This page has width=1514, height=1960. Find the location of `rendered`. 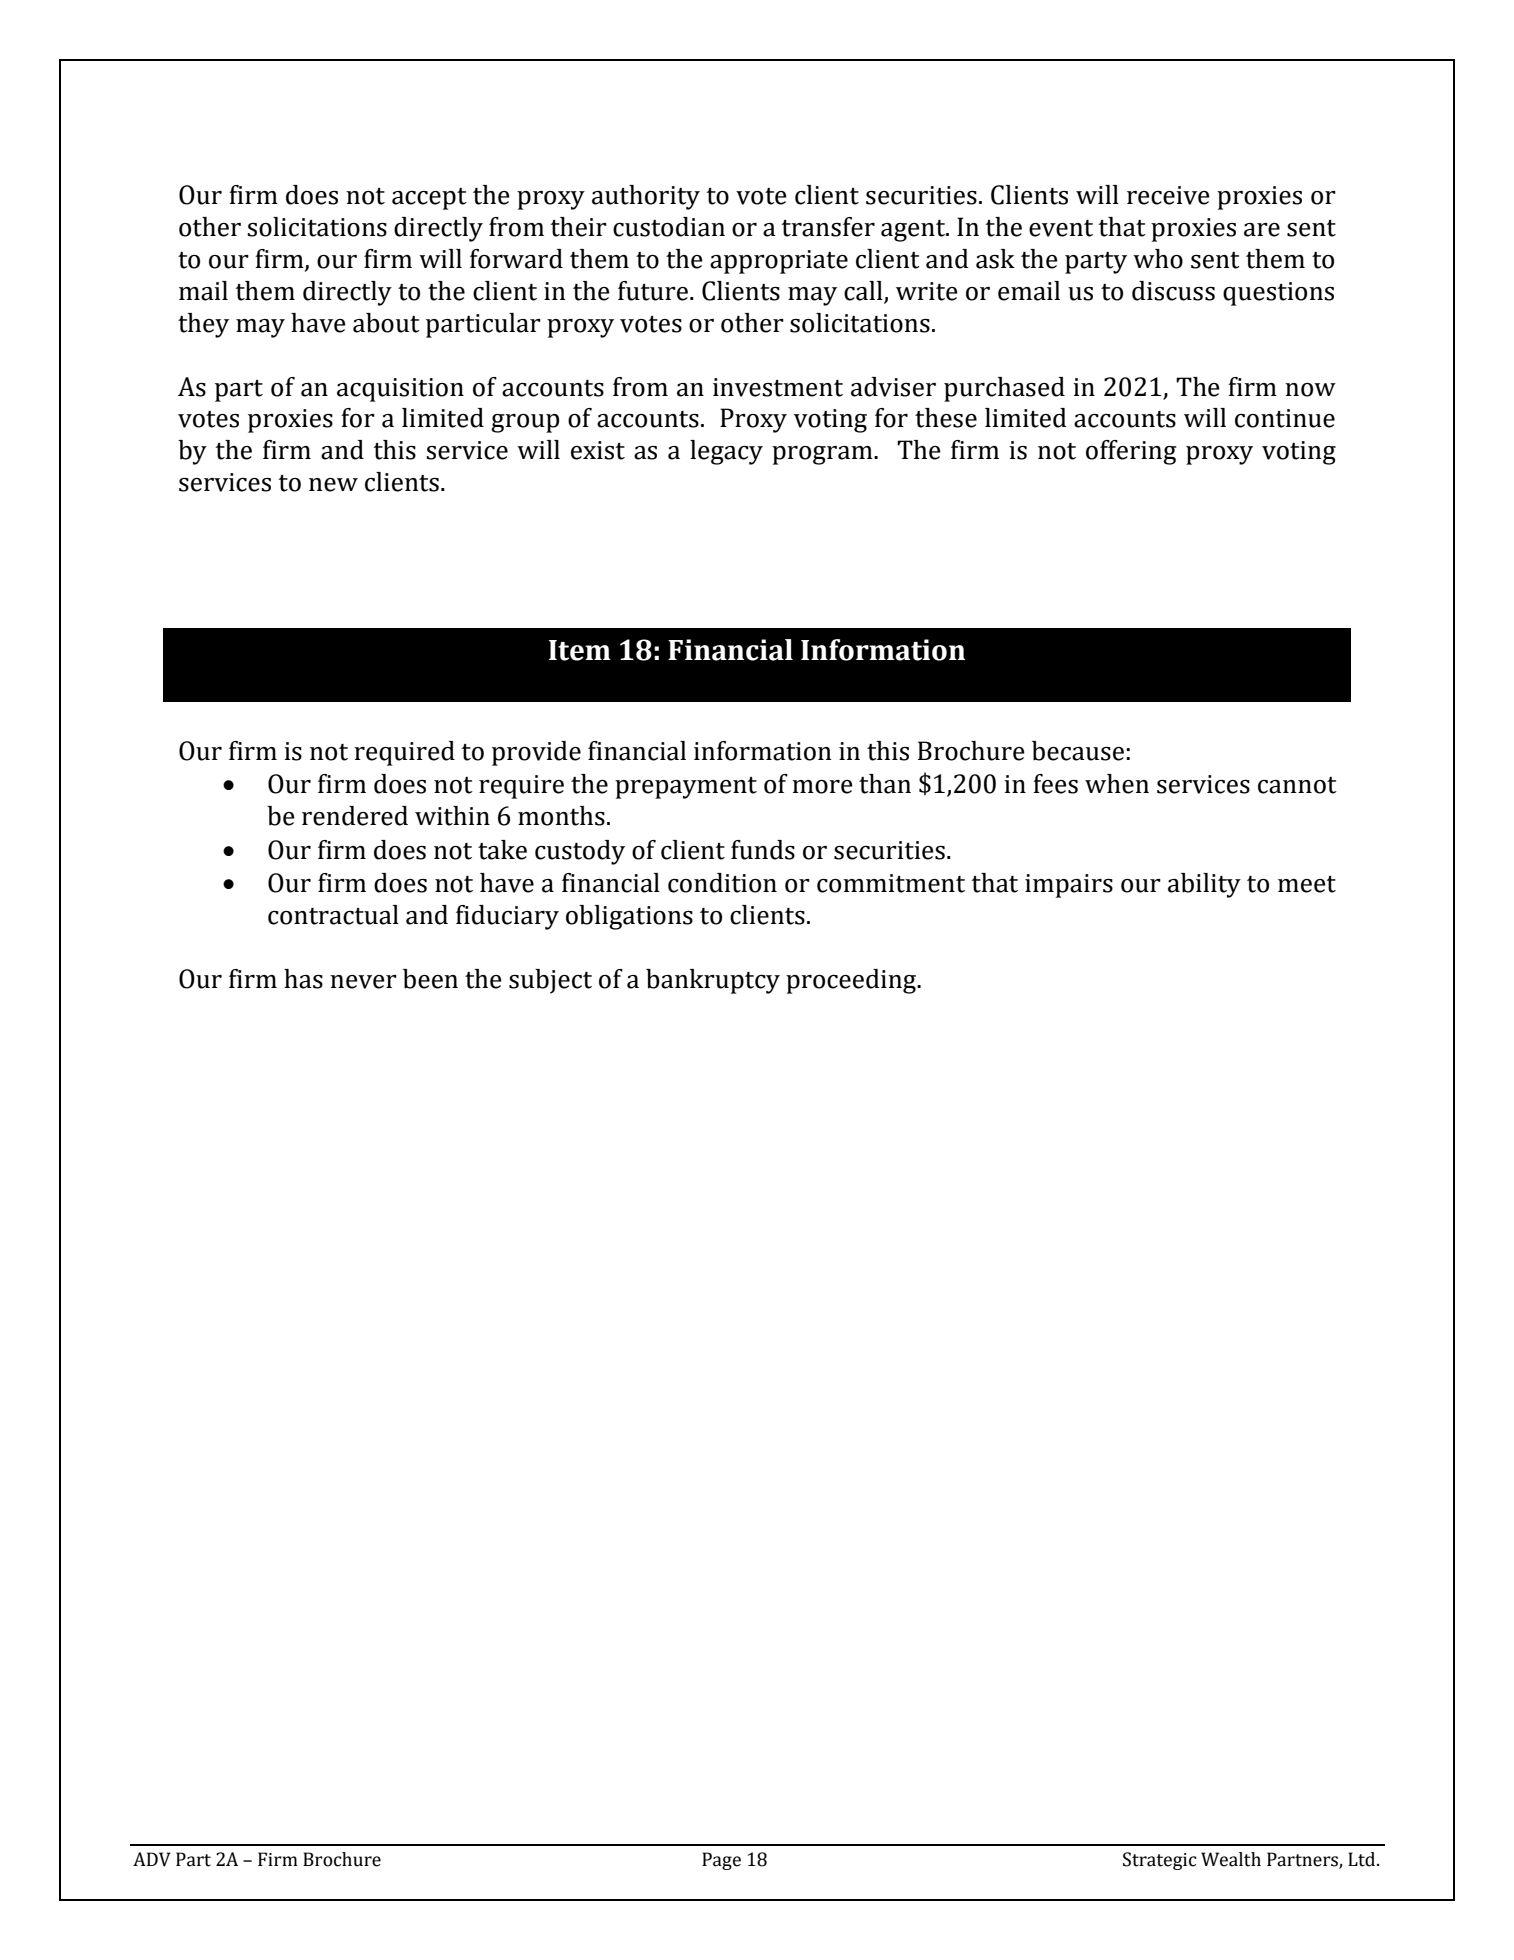

rendered is located at coordinates (355, 816).
